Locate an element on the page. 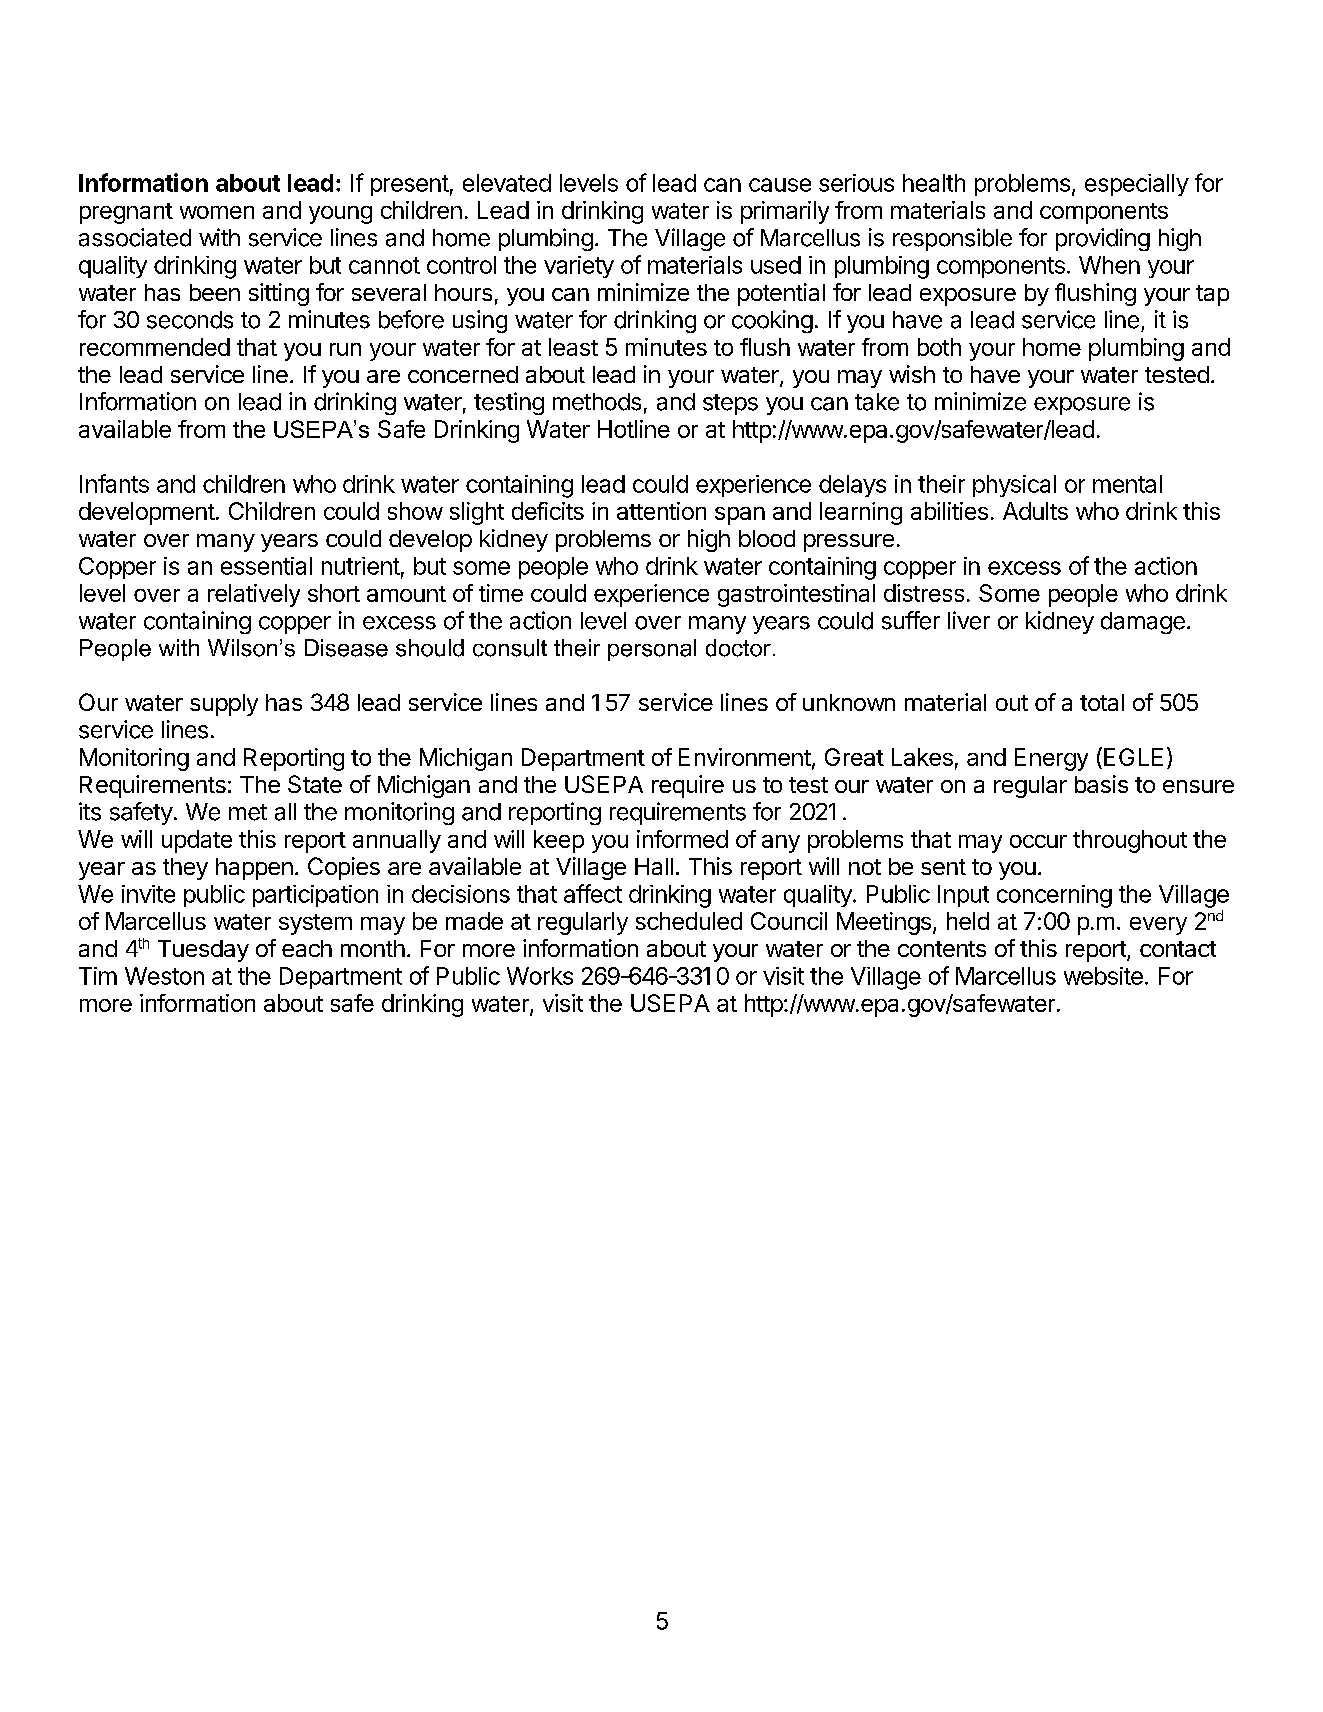 This page has height=1712, width=1323. primarily is located at coordinates (785, 212).
